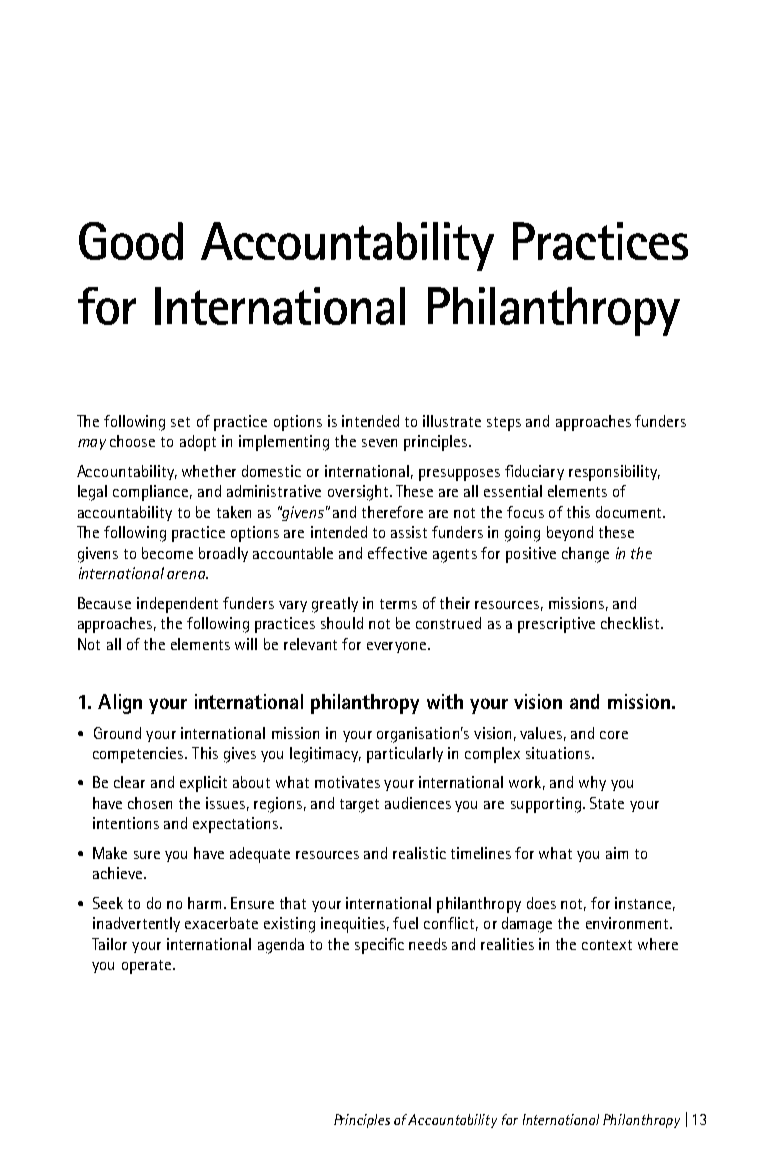 The width and height of the screenshot is (767, 1176). What do you see at coordinates (180, 422) in the screenshot?
I see `set` at bounding box center [180, 422].
